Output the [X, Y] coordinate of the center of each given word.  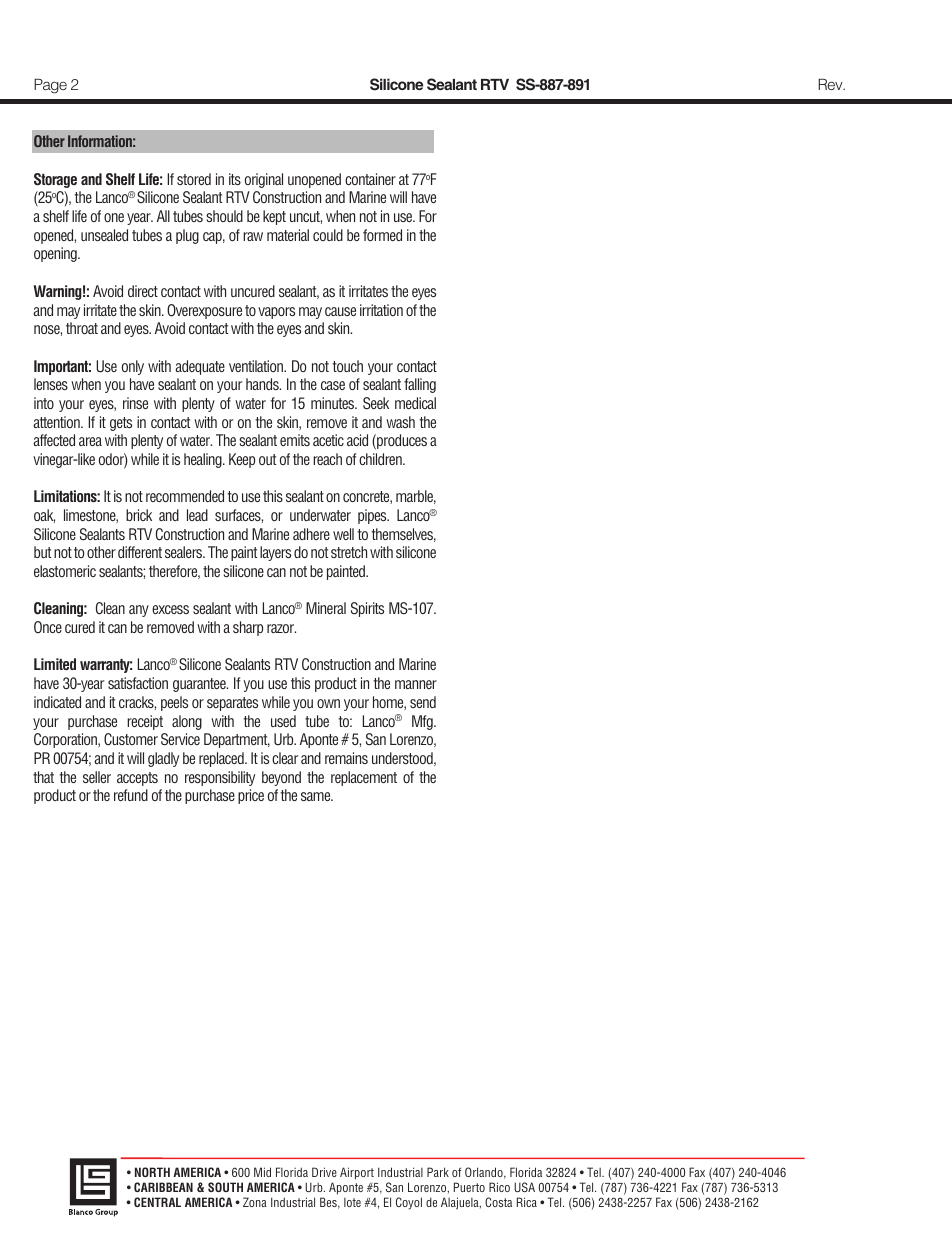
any [139, 611]
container [370, 179]
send [423, 702]
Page [50, 86]
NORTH [152, 1172]
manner [416, 684]
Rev [831, 84]
